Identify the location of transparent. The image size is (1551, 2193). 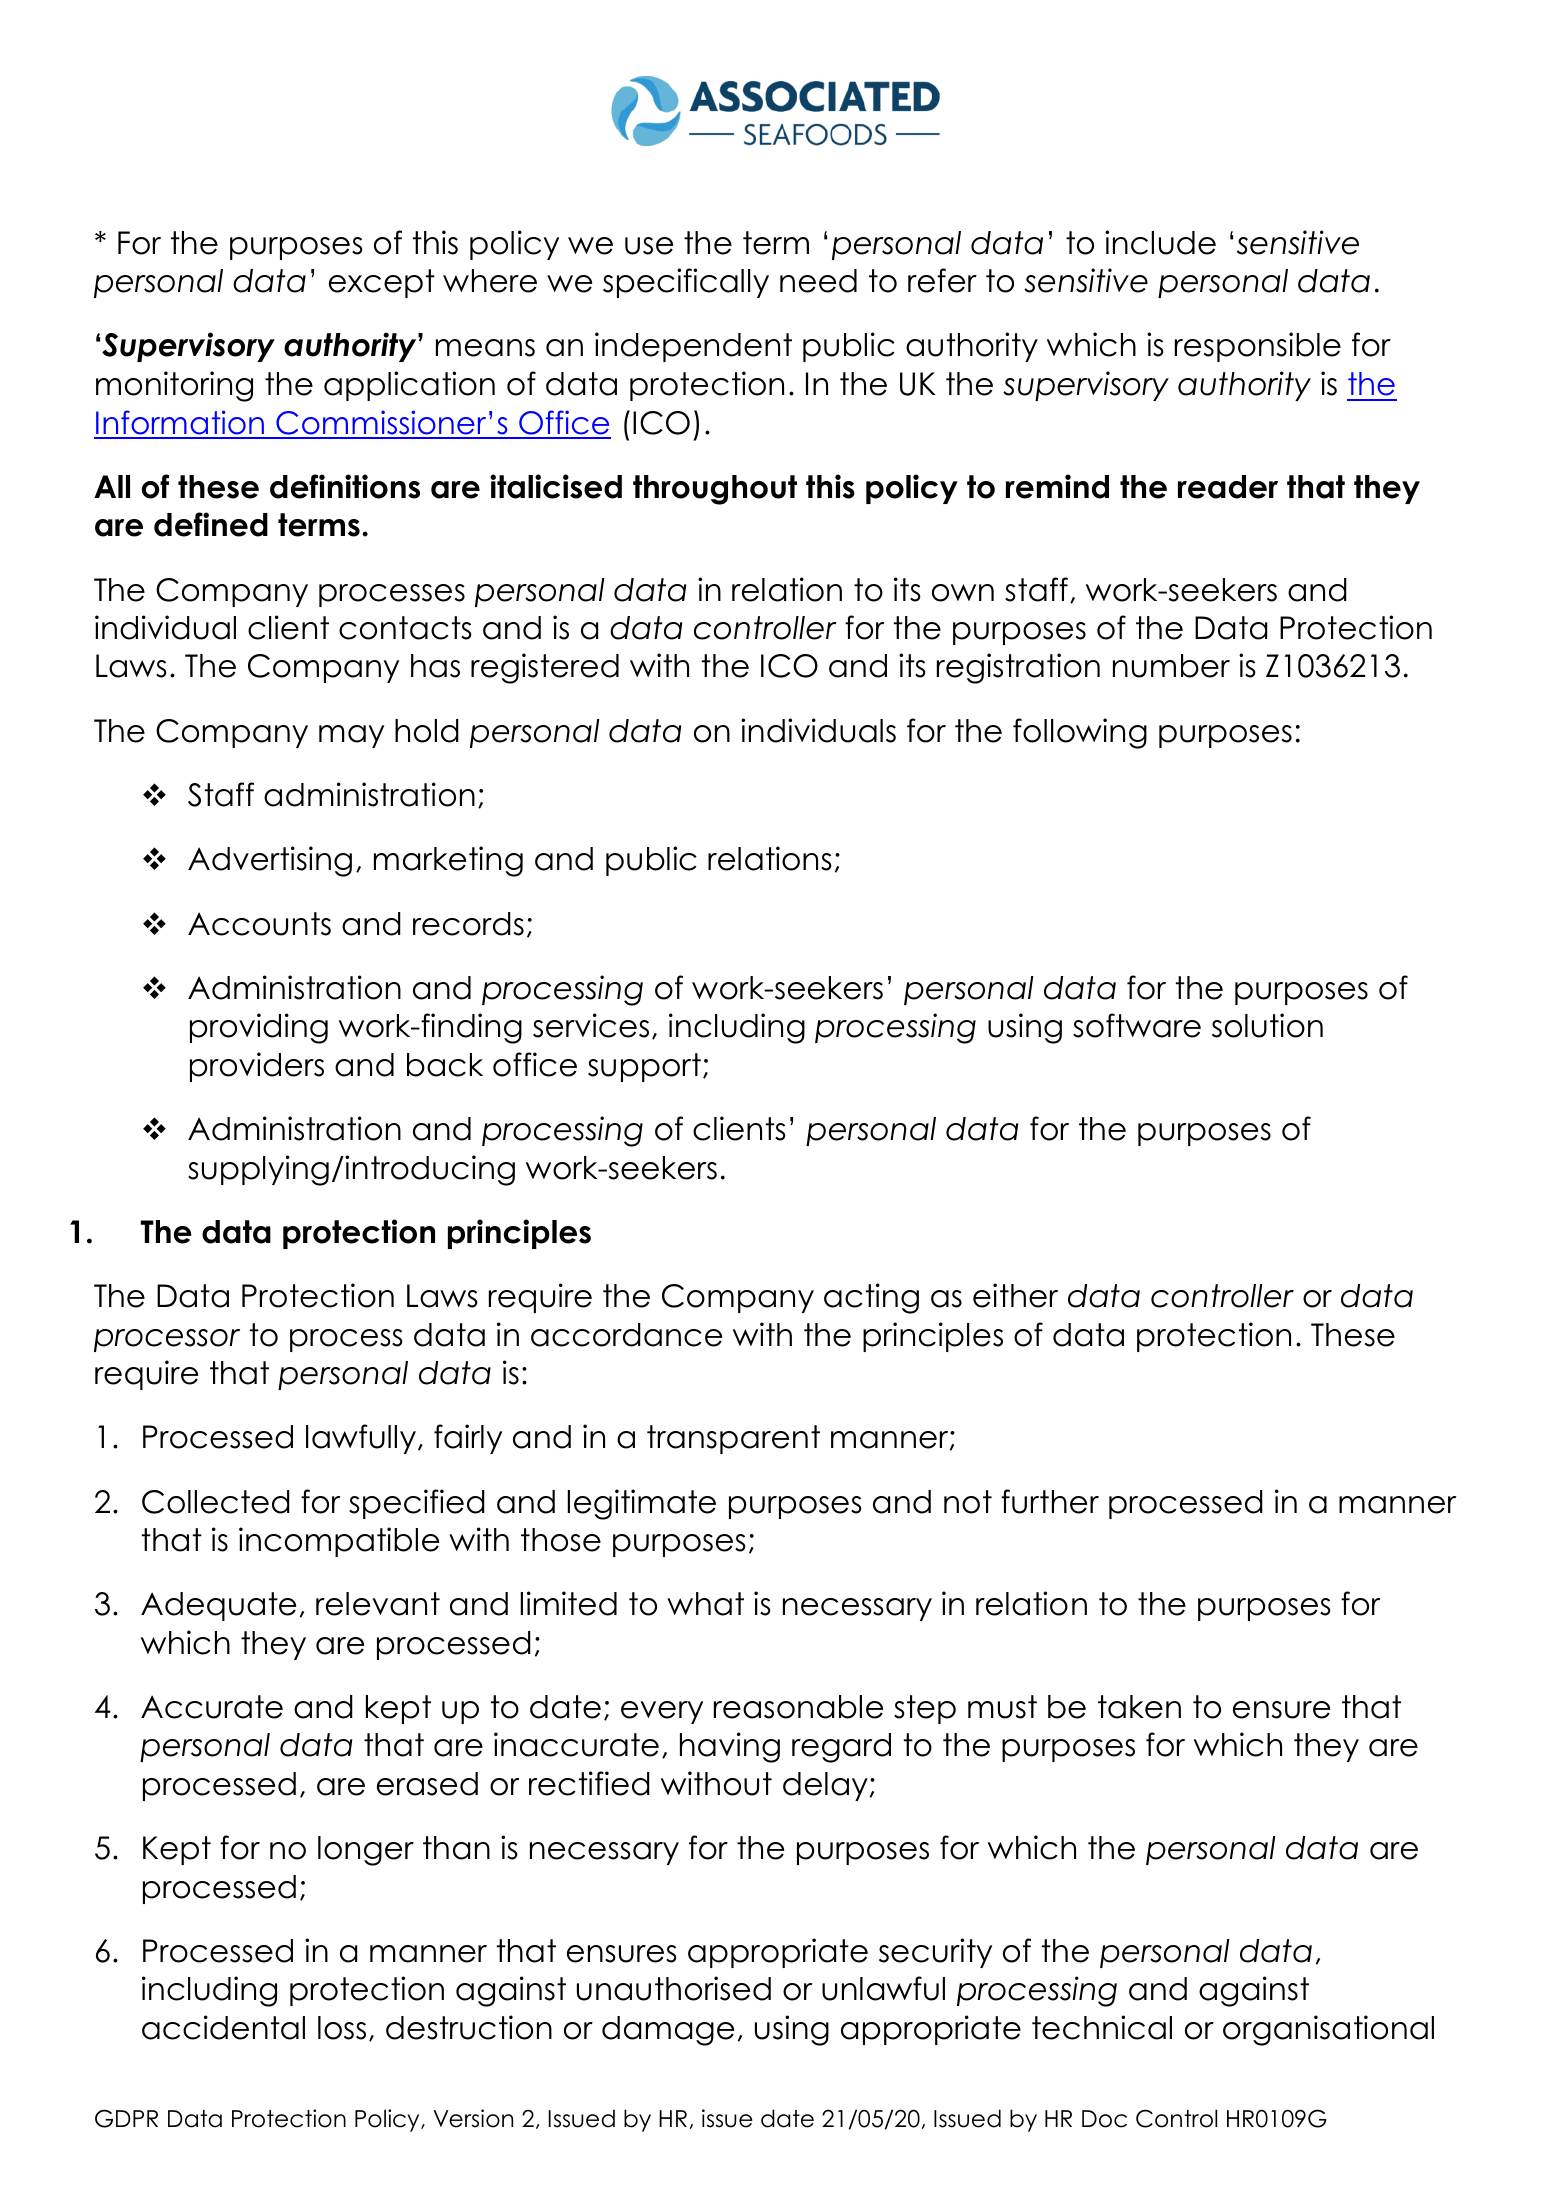
(733, 1439).
